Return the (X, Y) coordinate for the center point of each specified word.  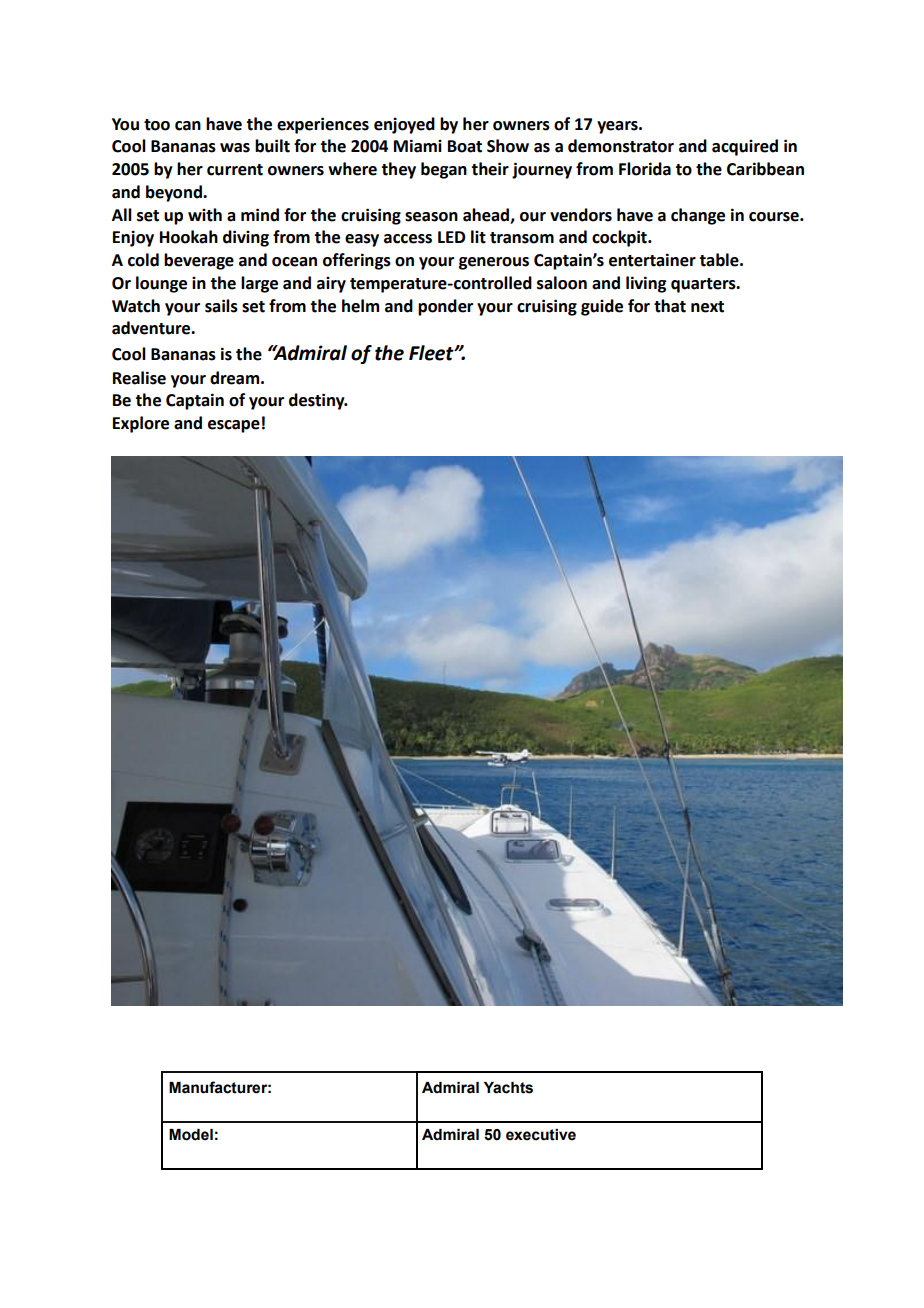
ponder (445, 307)
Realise (139, 378)
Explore (141, 424)
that (670, 306)
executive (541, 1135)
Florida (645, 169)
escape (234, 426)
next (707, 307)
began (444, 170)
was (235, 148)
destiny (318, 401)
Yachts (508, 1088)
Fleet (432, 353)
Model (191, 1135)
